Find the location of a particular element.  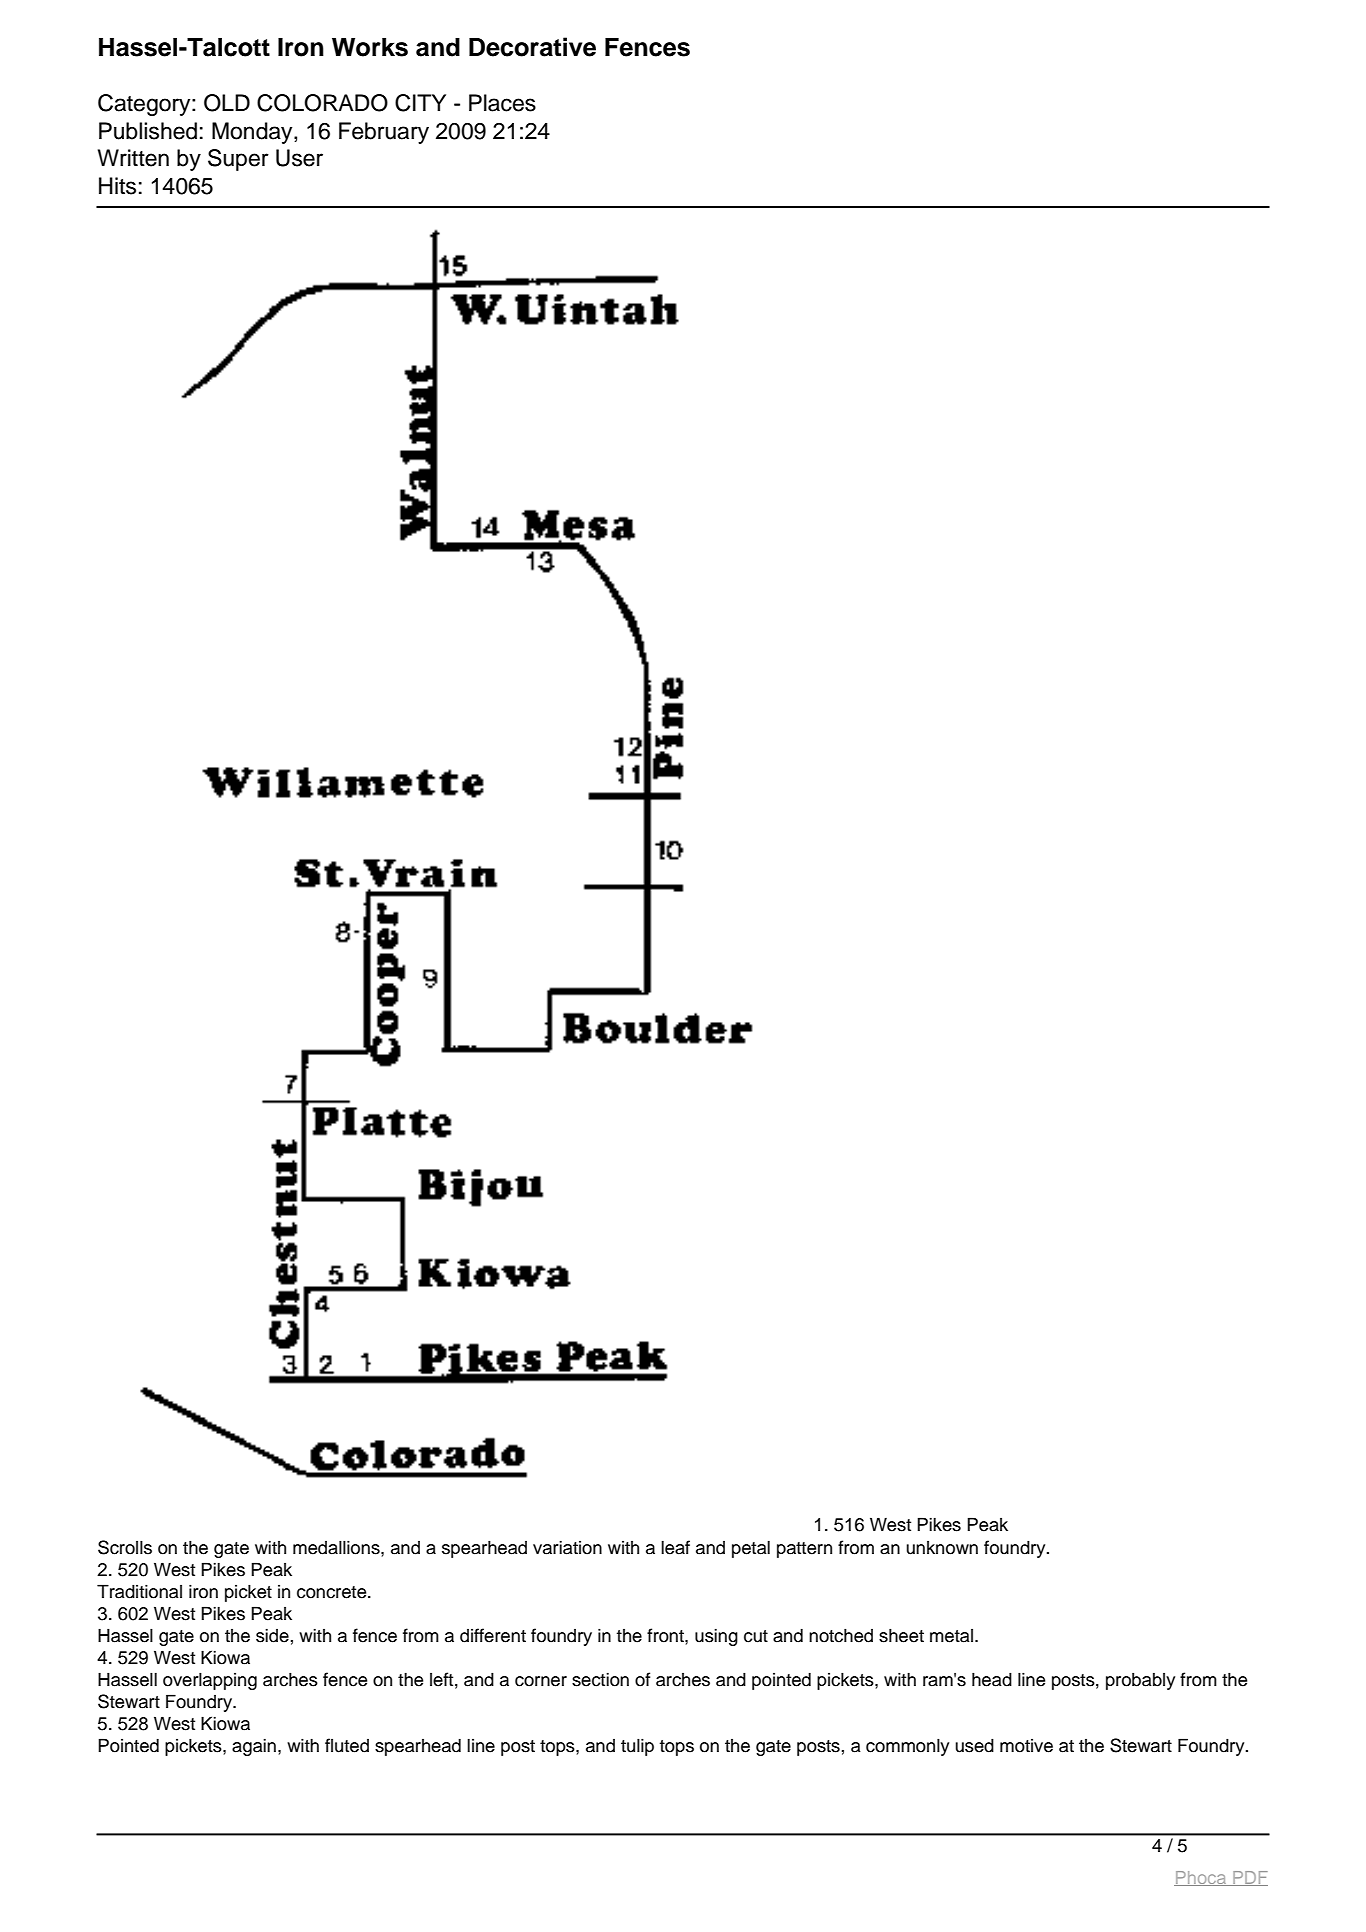

section is located at coordinates (600, 1679).
